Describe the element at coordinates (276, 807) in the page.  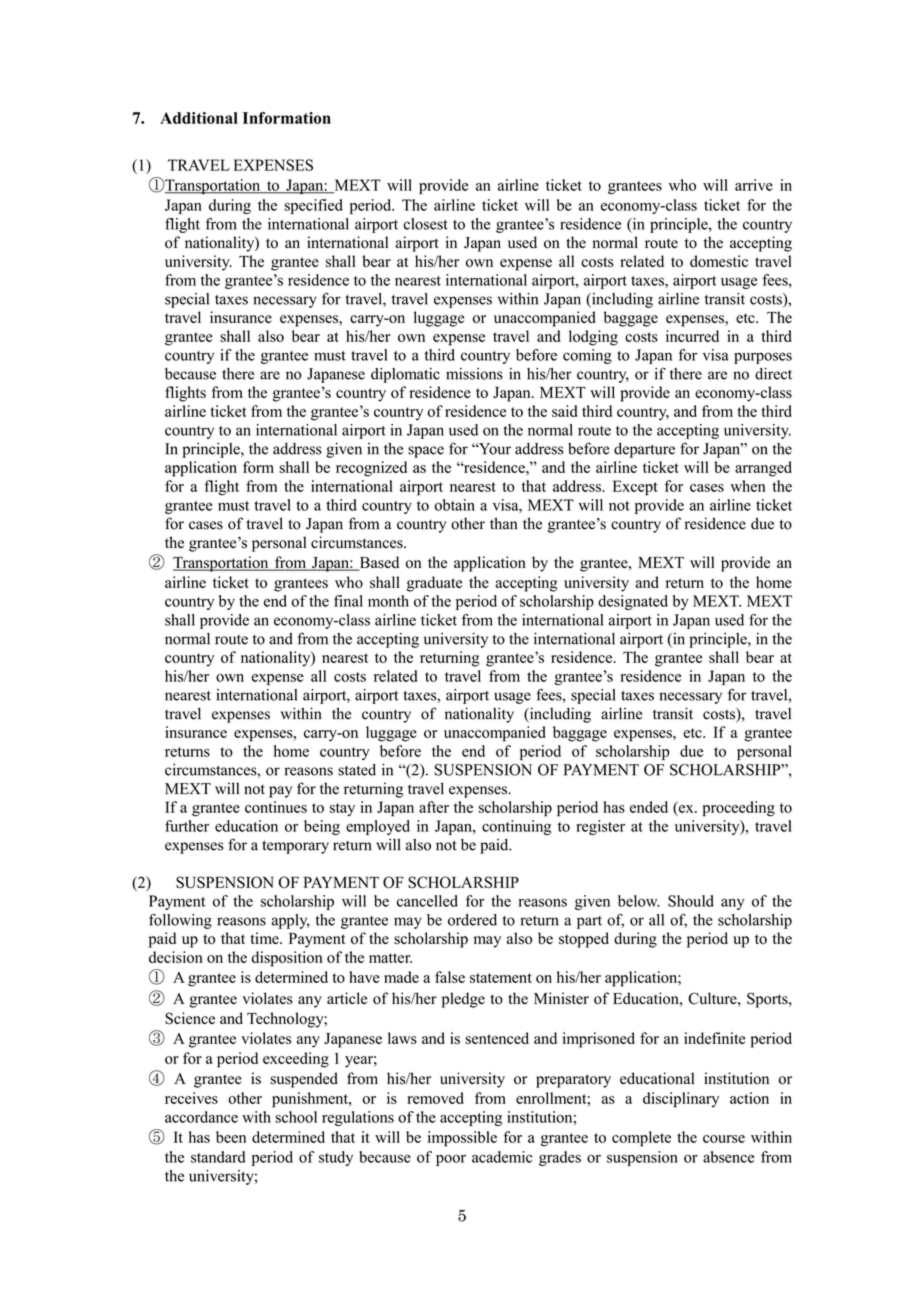
I see `continues` at that location.
